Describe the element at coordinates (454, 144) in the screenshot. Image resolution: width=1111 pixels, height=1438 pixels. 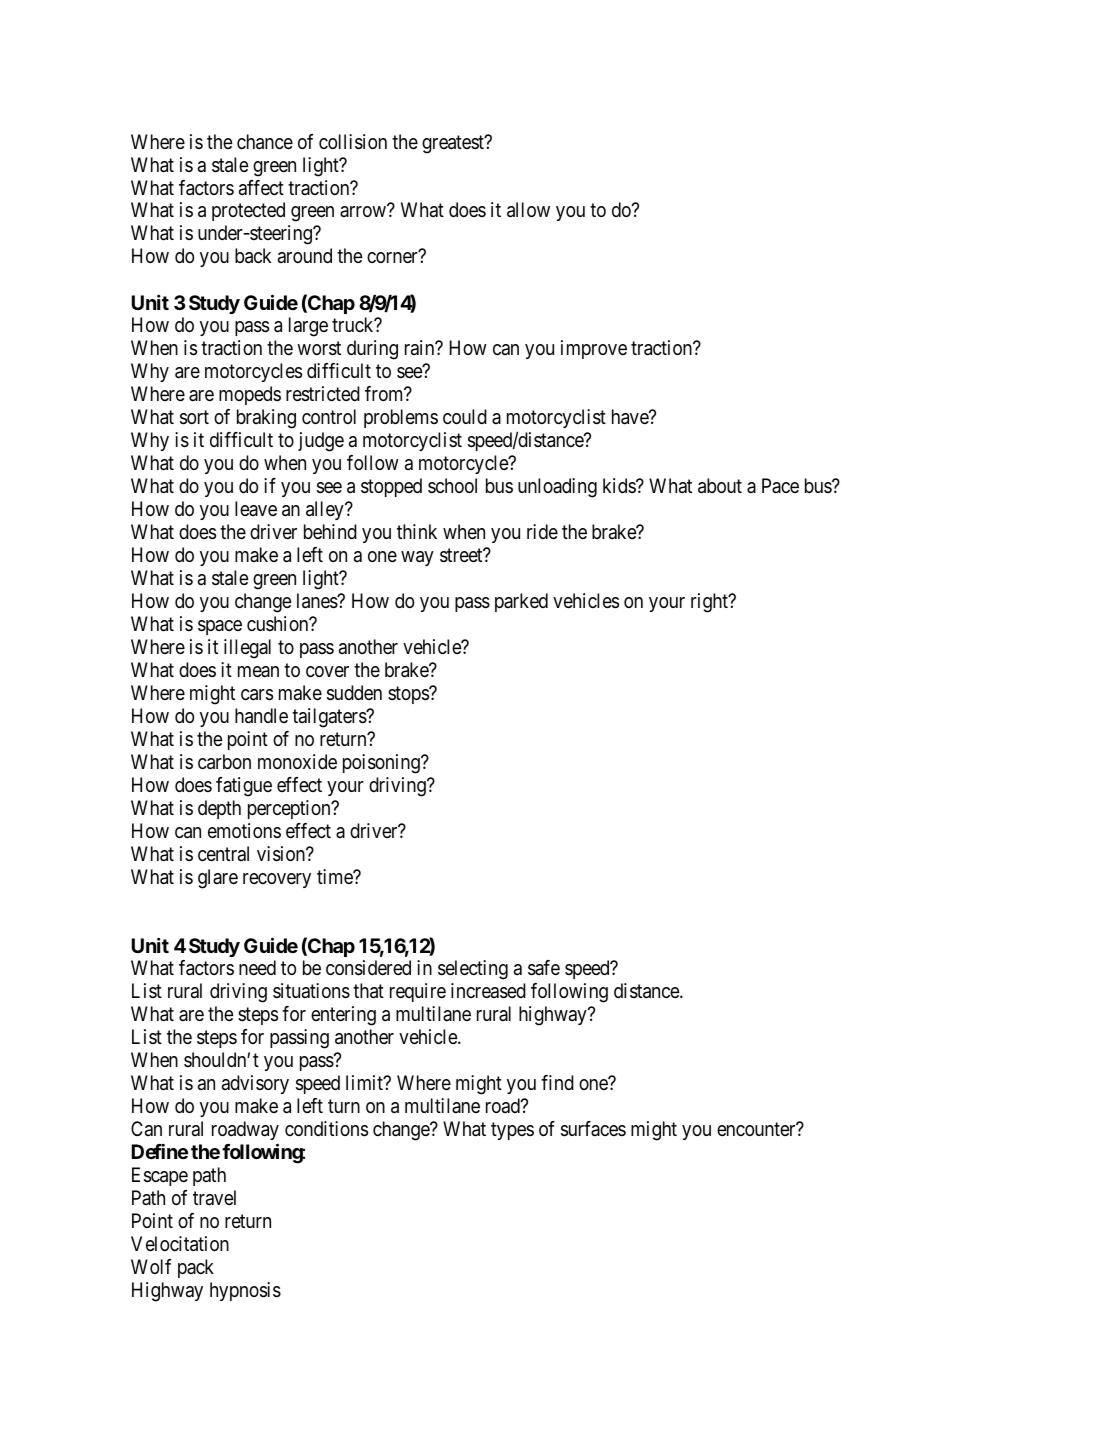
I see `greatest` at that location.
